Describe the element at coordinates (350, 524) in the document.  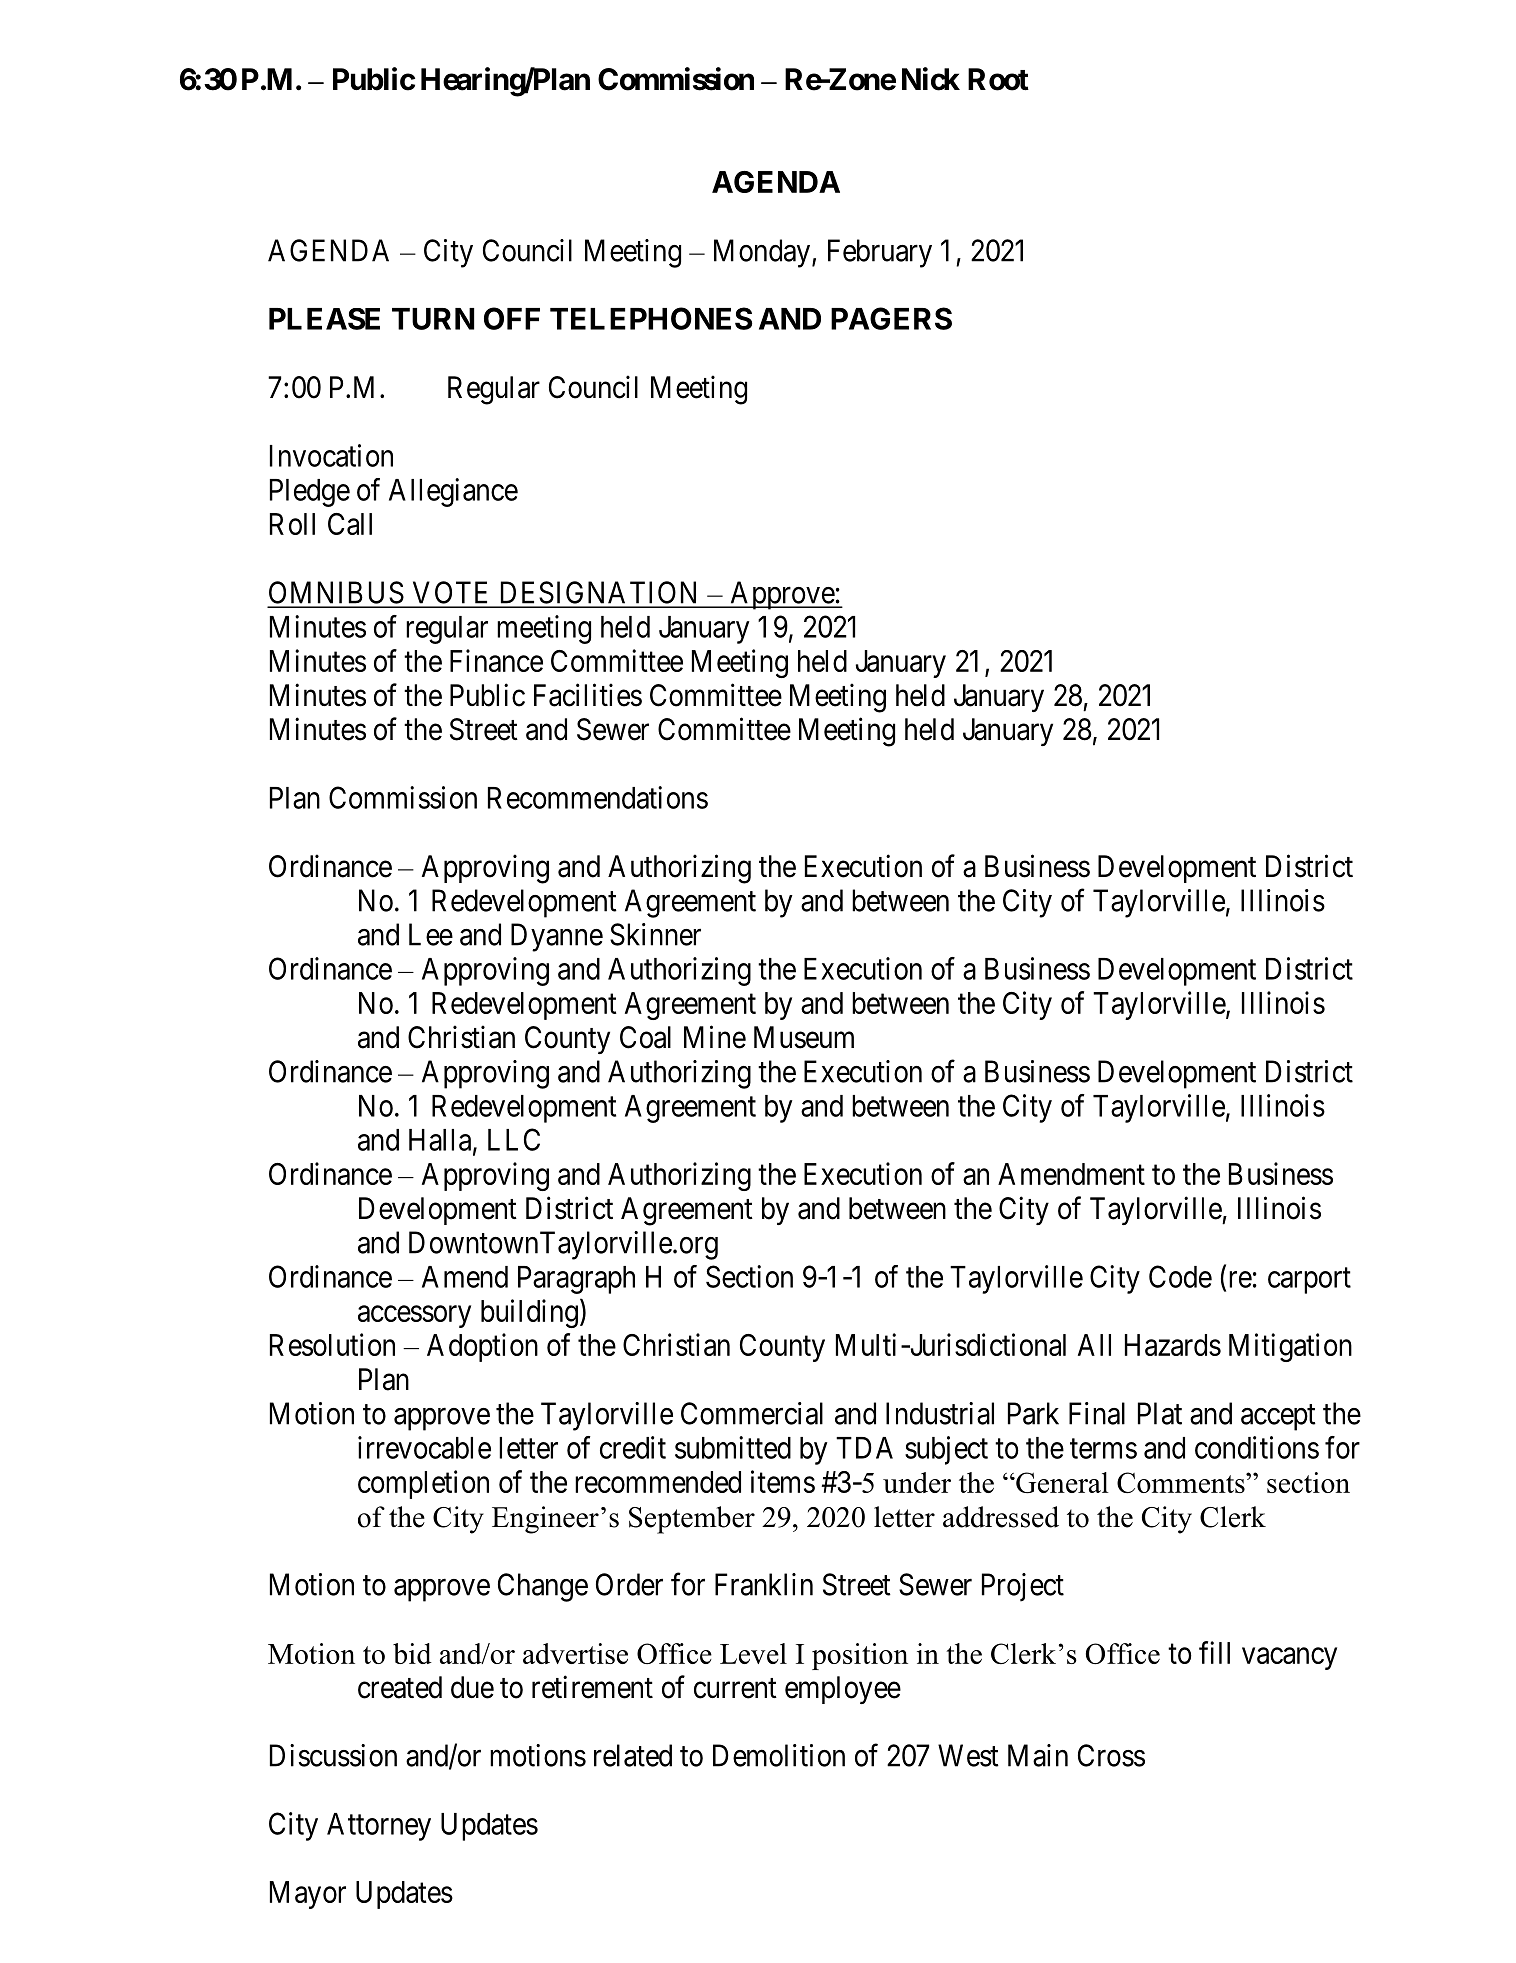
I see `Call` at that location.
